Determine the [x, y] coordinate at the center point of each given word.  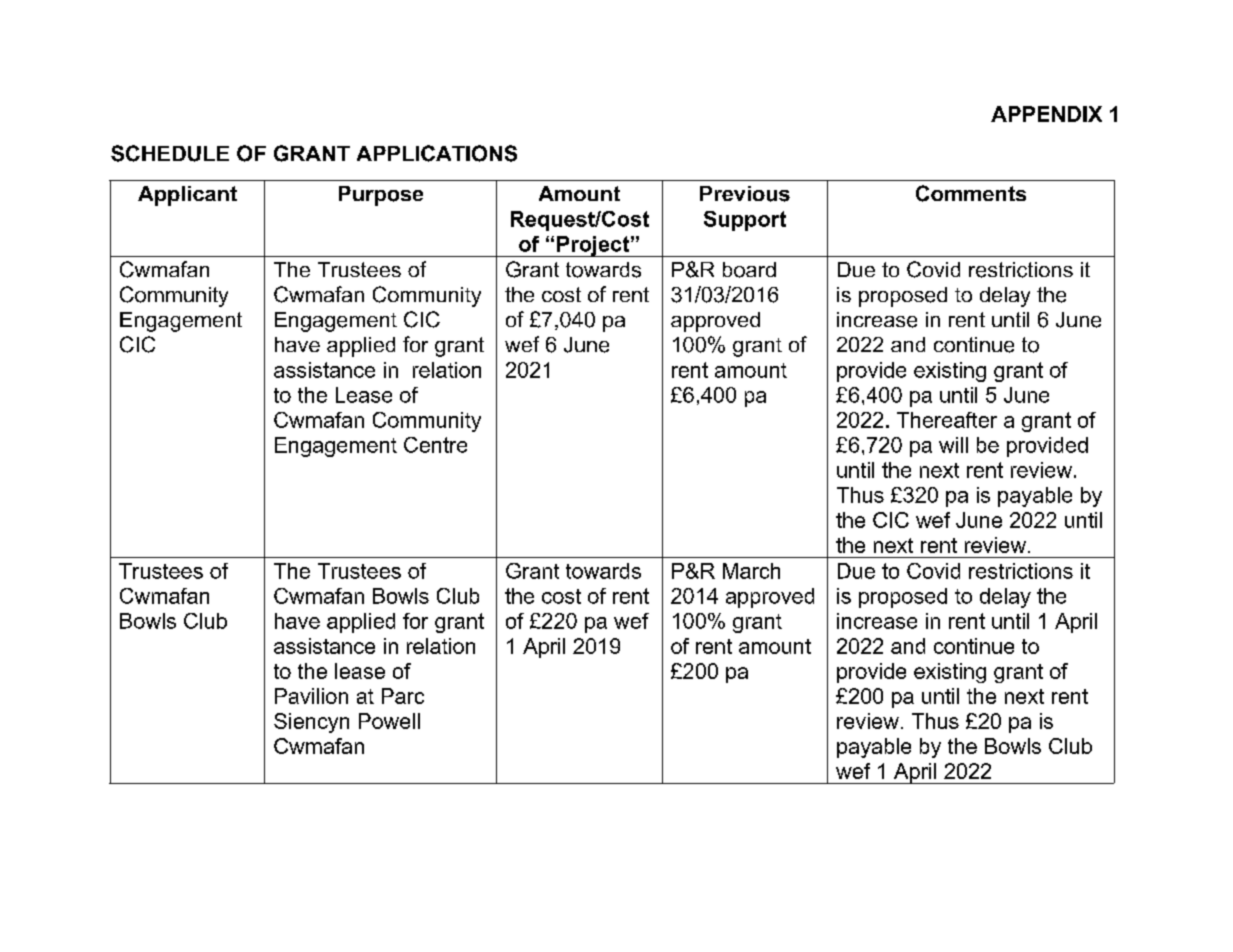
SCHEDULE [170, 153]
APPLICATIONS [437, 153]
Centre [435, 445]
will [953, 445]
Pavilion [311, 696]
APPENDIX [1046, 114]
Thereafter [947, 420]
